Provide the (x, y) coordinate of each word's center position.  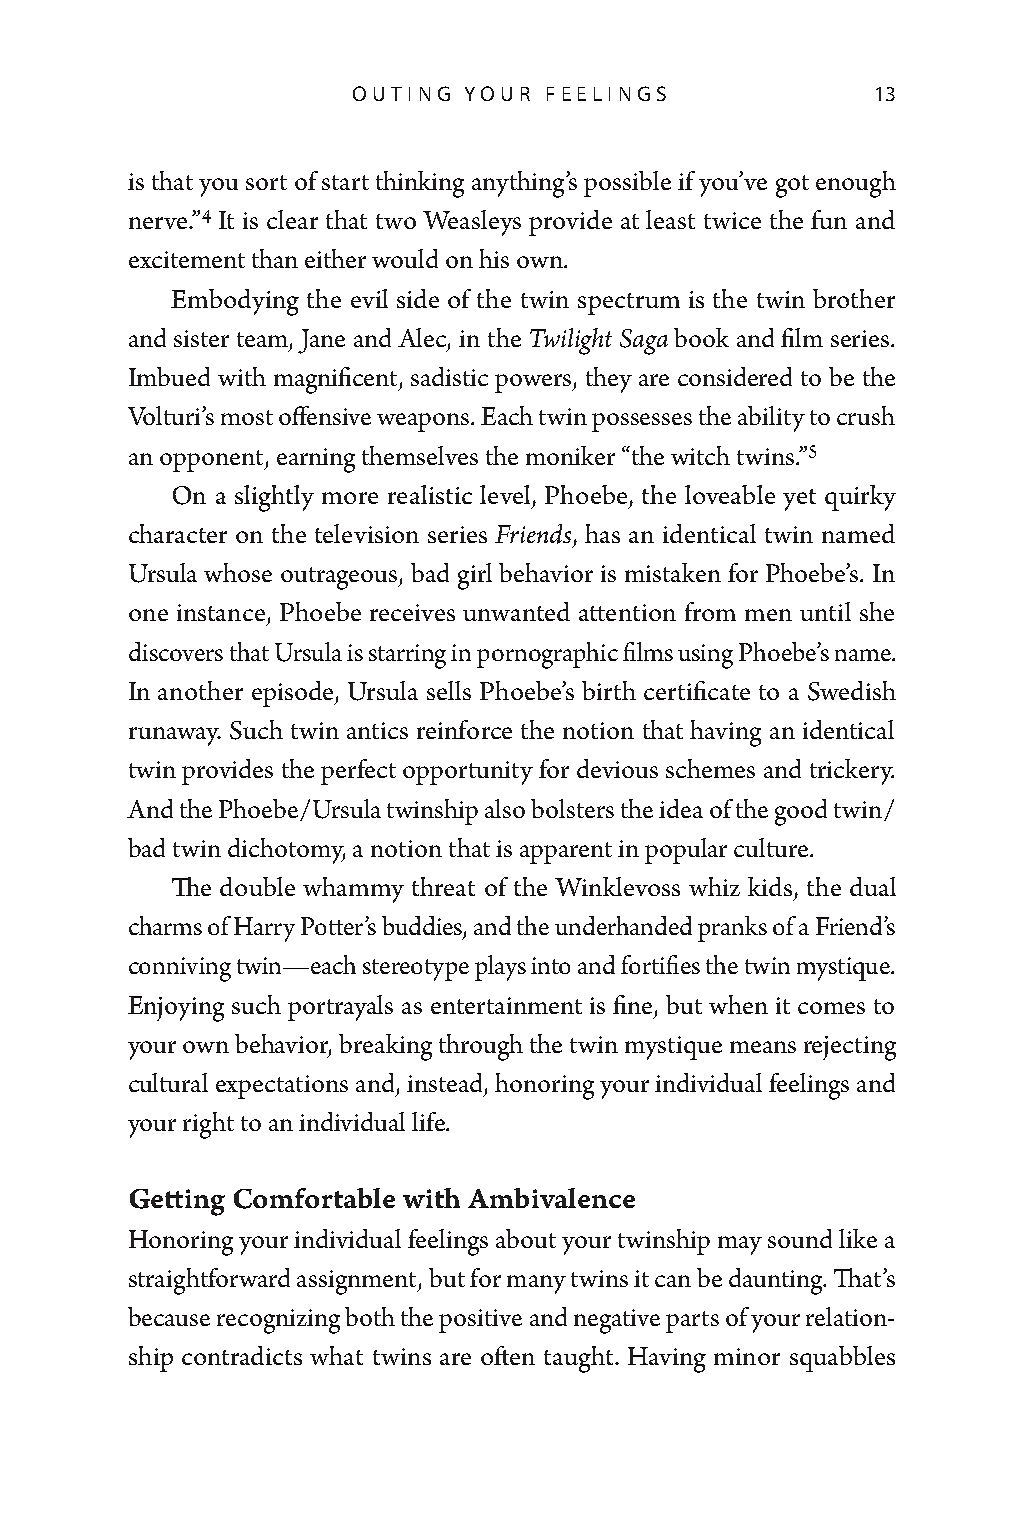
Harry (264, 929)
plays (500, 968)
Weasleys (472, 223)
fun (829, 219)
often (508, 1355)
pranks (732, 929)
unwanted (516, 611)
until (825, 611)
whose (238, 572)
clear (292, 219)
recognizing (278, 1321)
